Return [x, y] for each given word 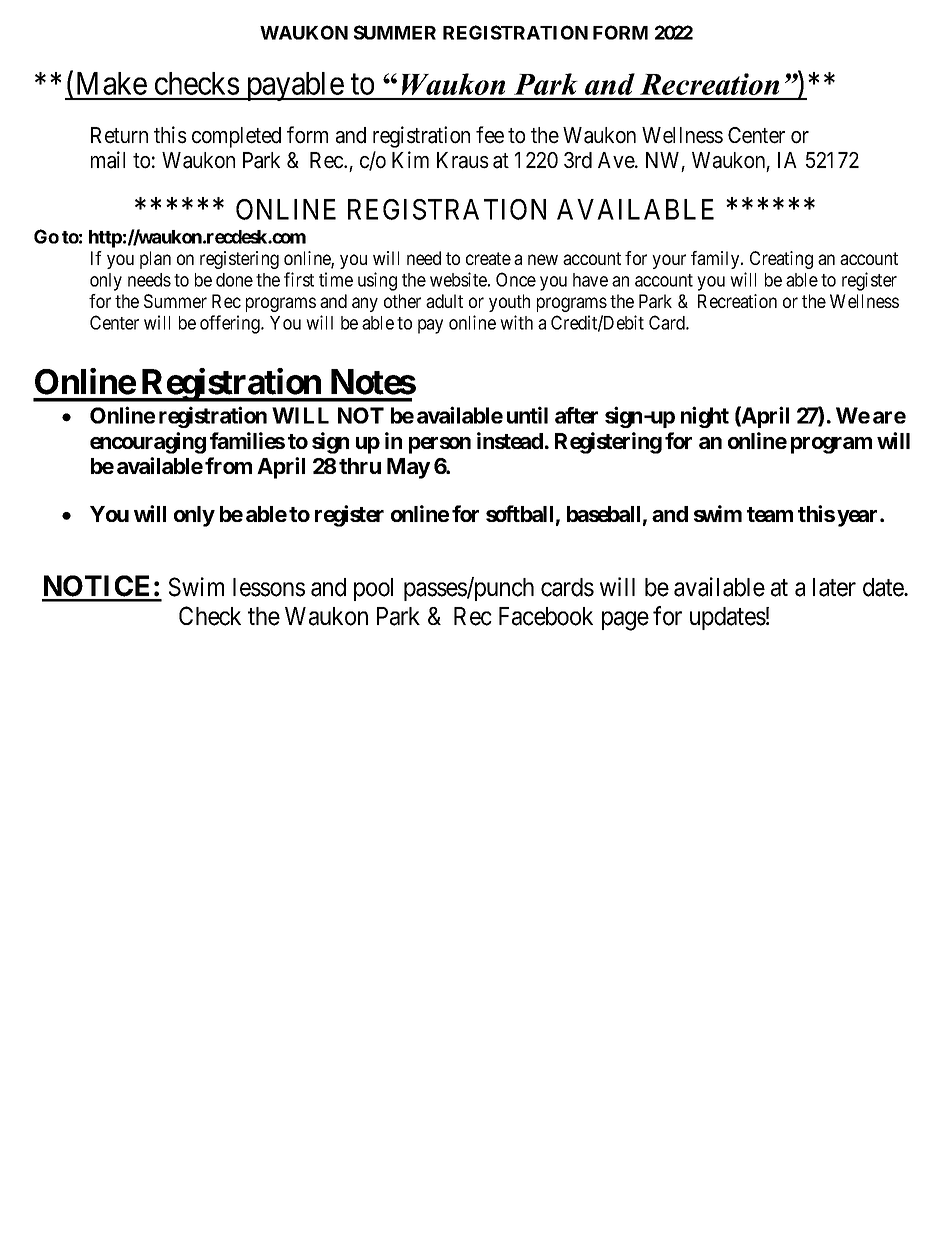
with [516, 322]
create [488, 258]
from [228, 465]
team [770, 514]
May [408, 468]
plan [155, 260]
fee [490, 135]
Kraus [463, 160]
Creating [781, 260]
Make [112, 83]
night [705, 417]
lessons [269, 587]
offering [231, 324]
